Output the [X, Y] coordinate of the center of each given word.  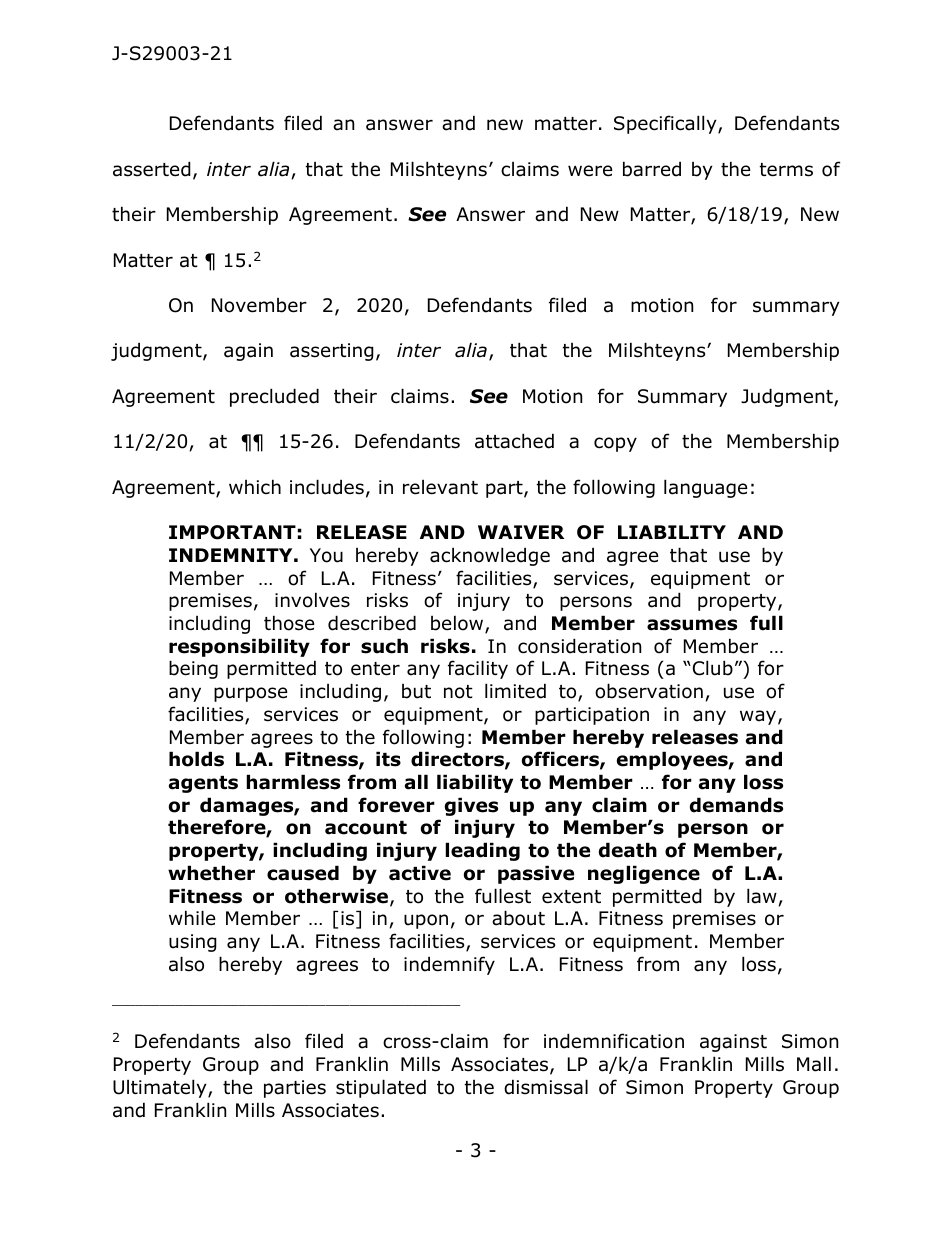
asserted [152, 169]
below [458, 624]
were [590, 171]
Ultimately [161, 1088]
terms [786, 170]
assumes [692, 625]
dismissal [546, 1087]
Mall [814, 1064]
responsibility [239, 647]
